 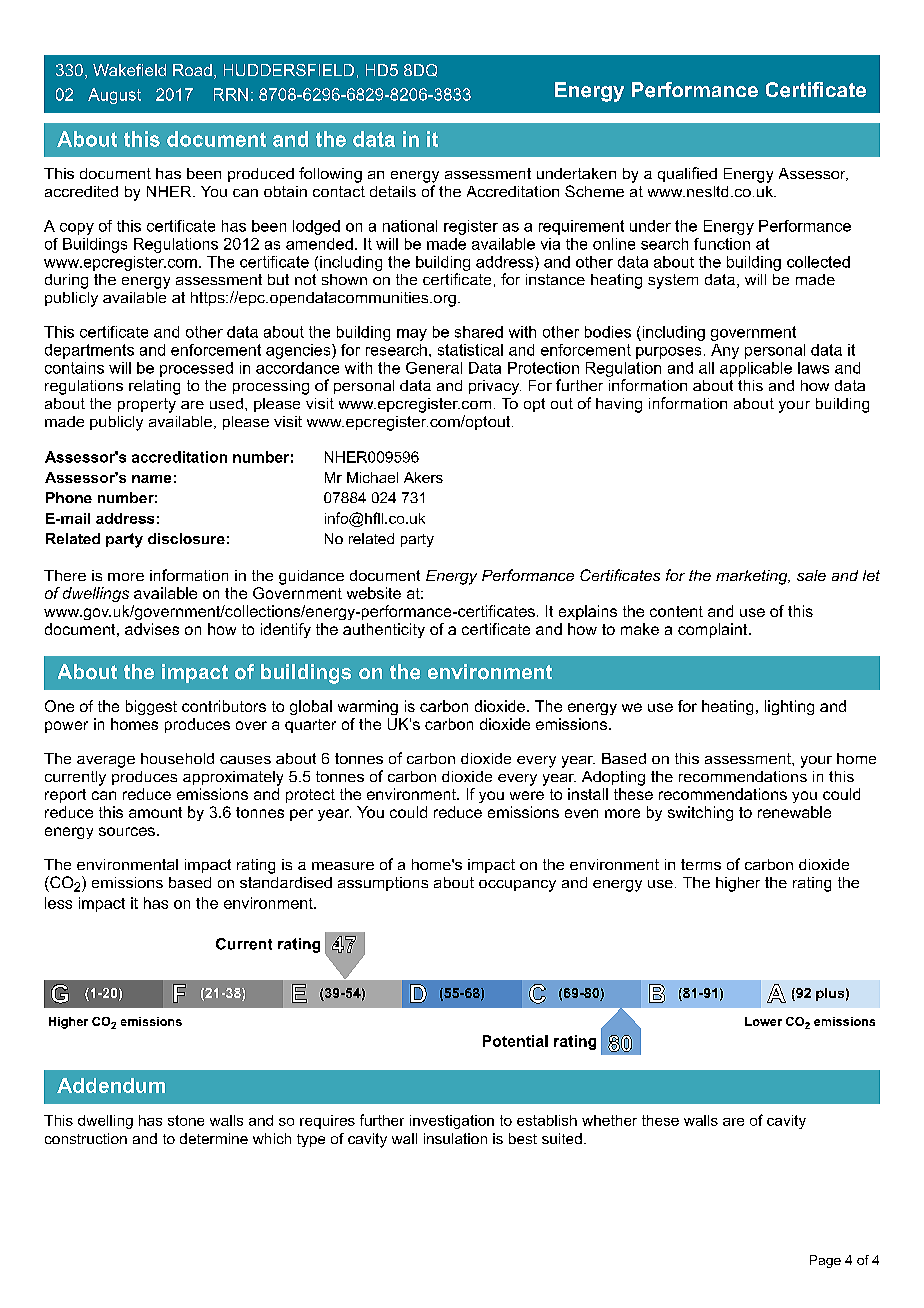 I want to click on privacy, so click(x=495, y=387).
